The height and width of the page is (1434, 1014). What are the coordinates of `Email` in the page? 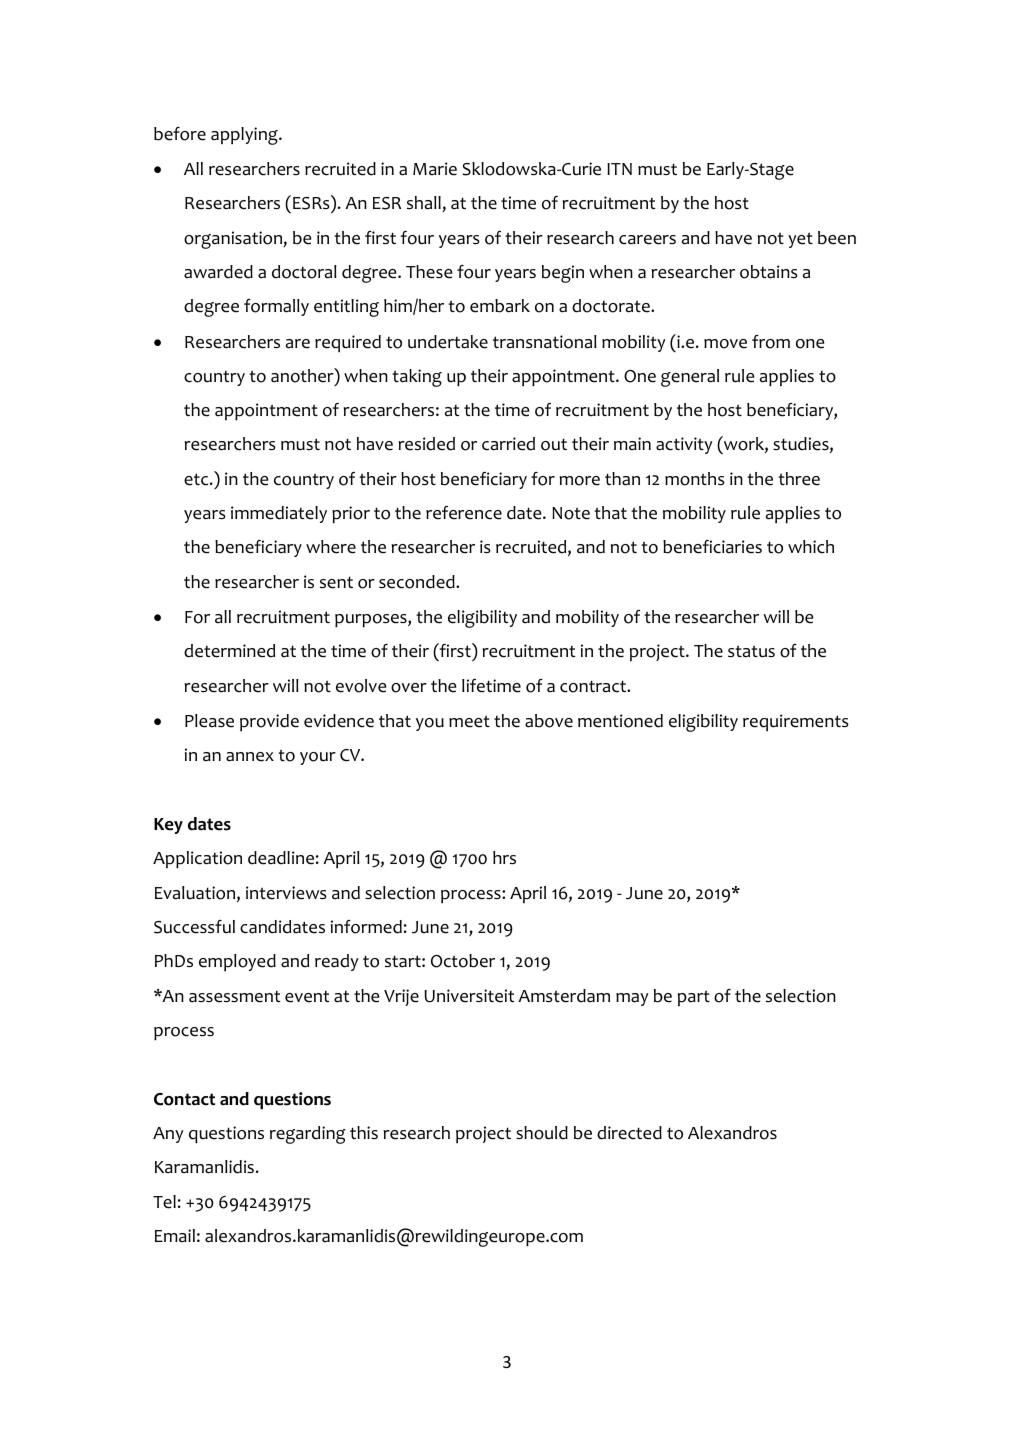 It's located at (175, 1236).
